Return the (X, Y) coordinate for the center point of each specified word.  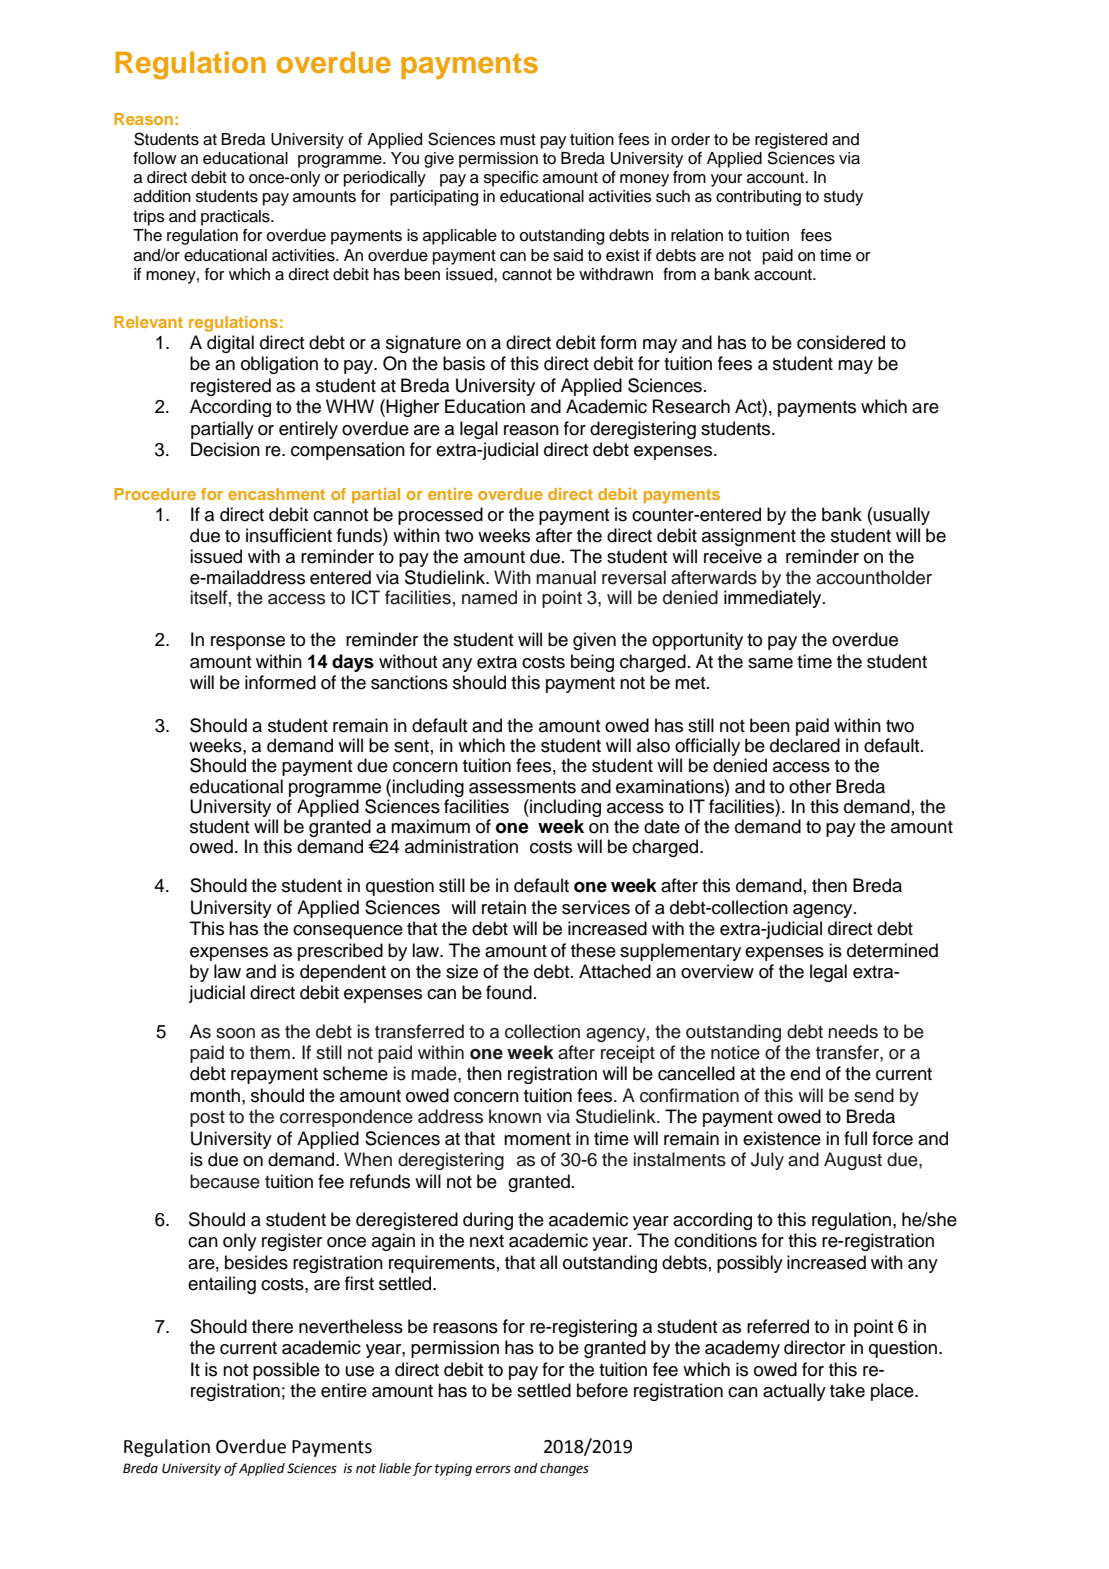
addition (162, 196)
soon (235, 1033)
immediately (774, 599)
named (489, 597)
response (248, 643)
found (509, 992)
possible (286, 1371)
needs (853, 1031)
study (843, 198)
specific (511, 179)
